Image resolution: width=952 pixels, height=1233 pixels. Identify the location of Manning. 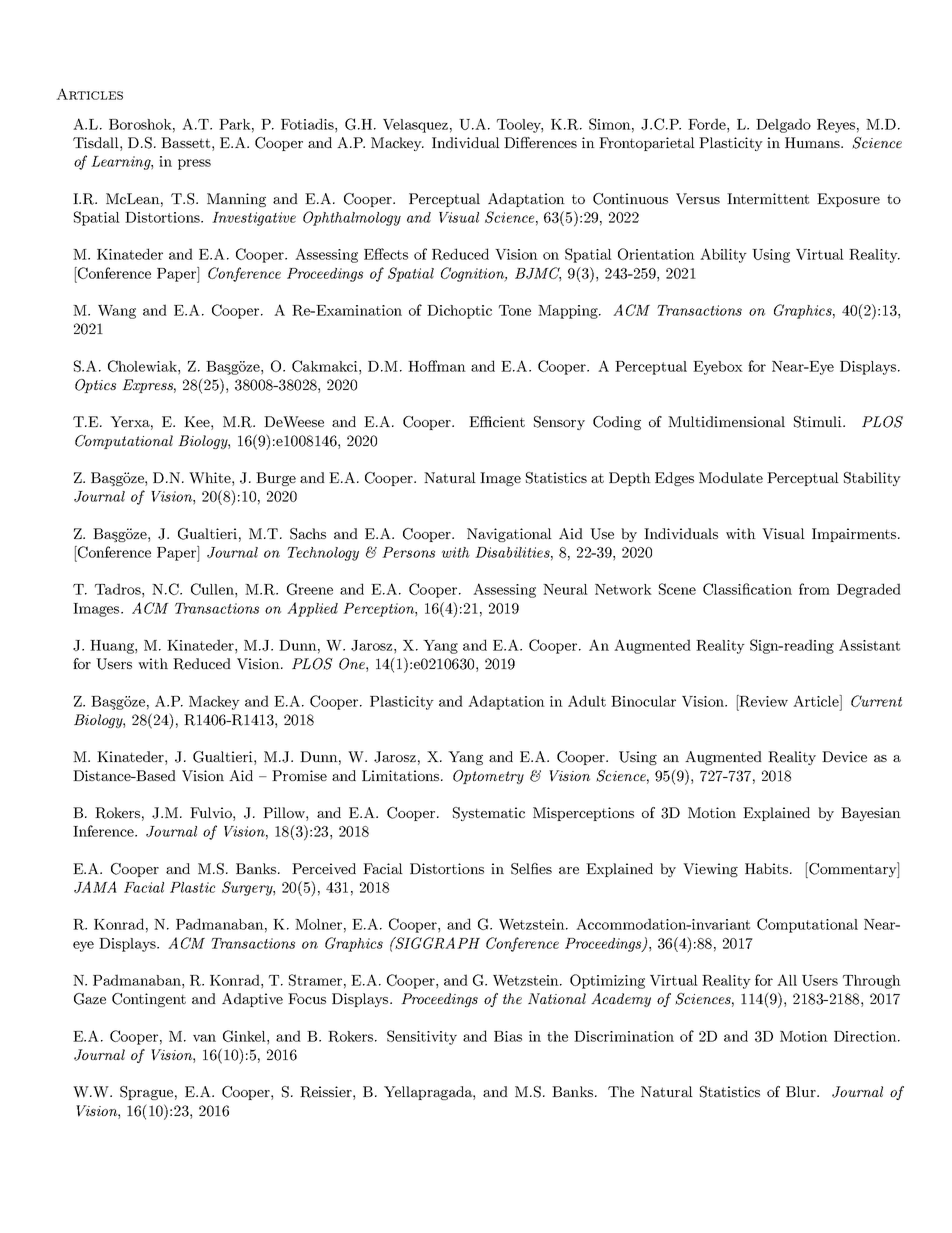
(236, 200).
